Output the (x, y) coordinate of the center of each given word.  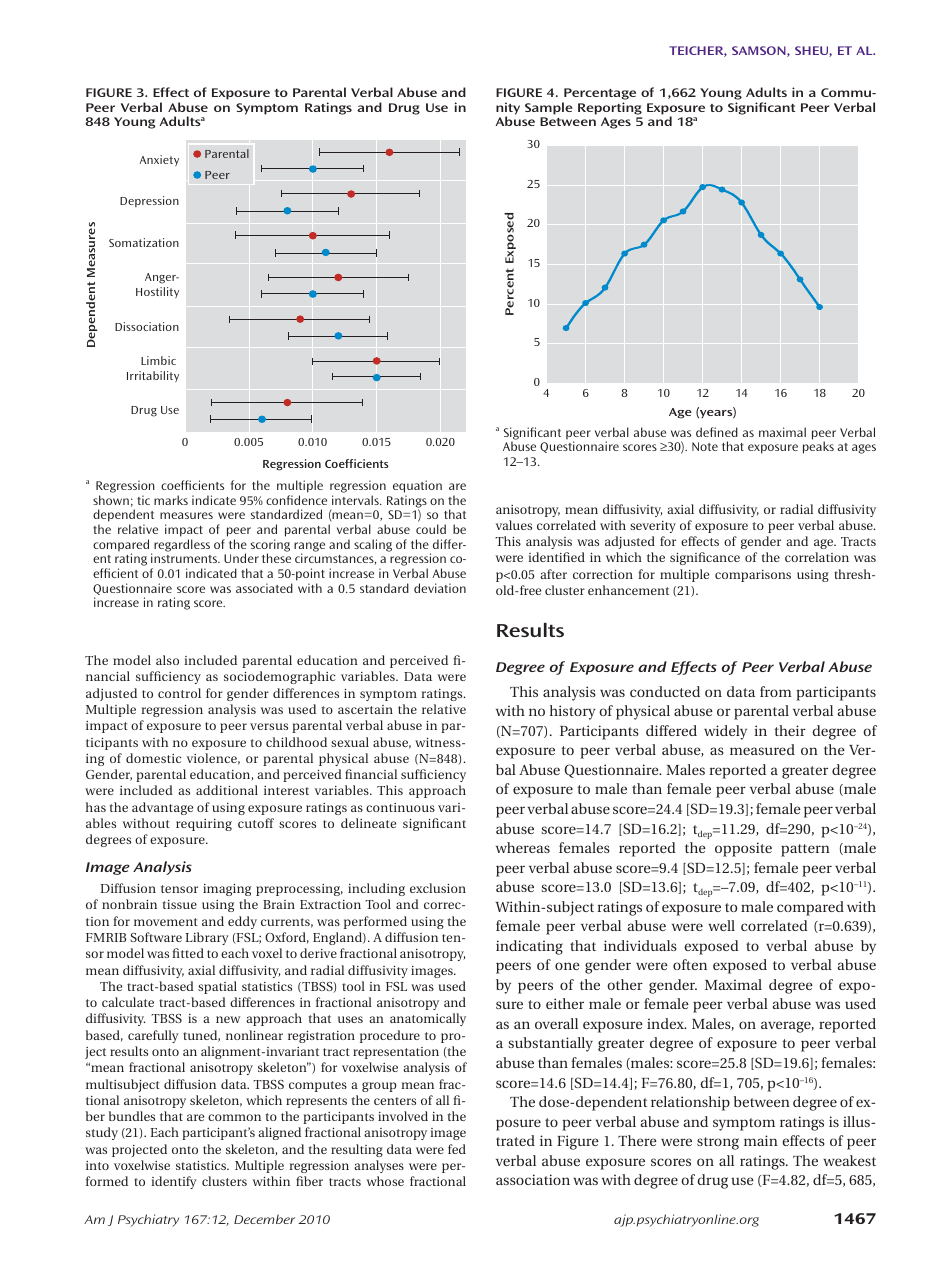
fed (457, 1149)
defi (706, 432)
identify (174, 1182)
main (761, 1140)
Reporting (610, 108)
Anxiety (159, 160)
